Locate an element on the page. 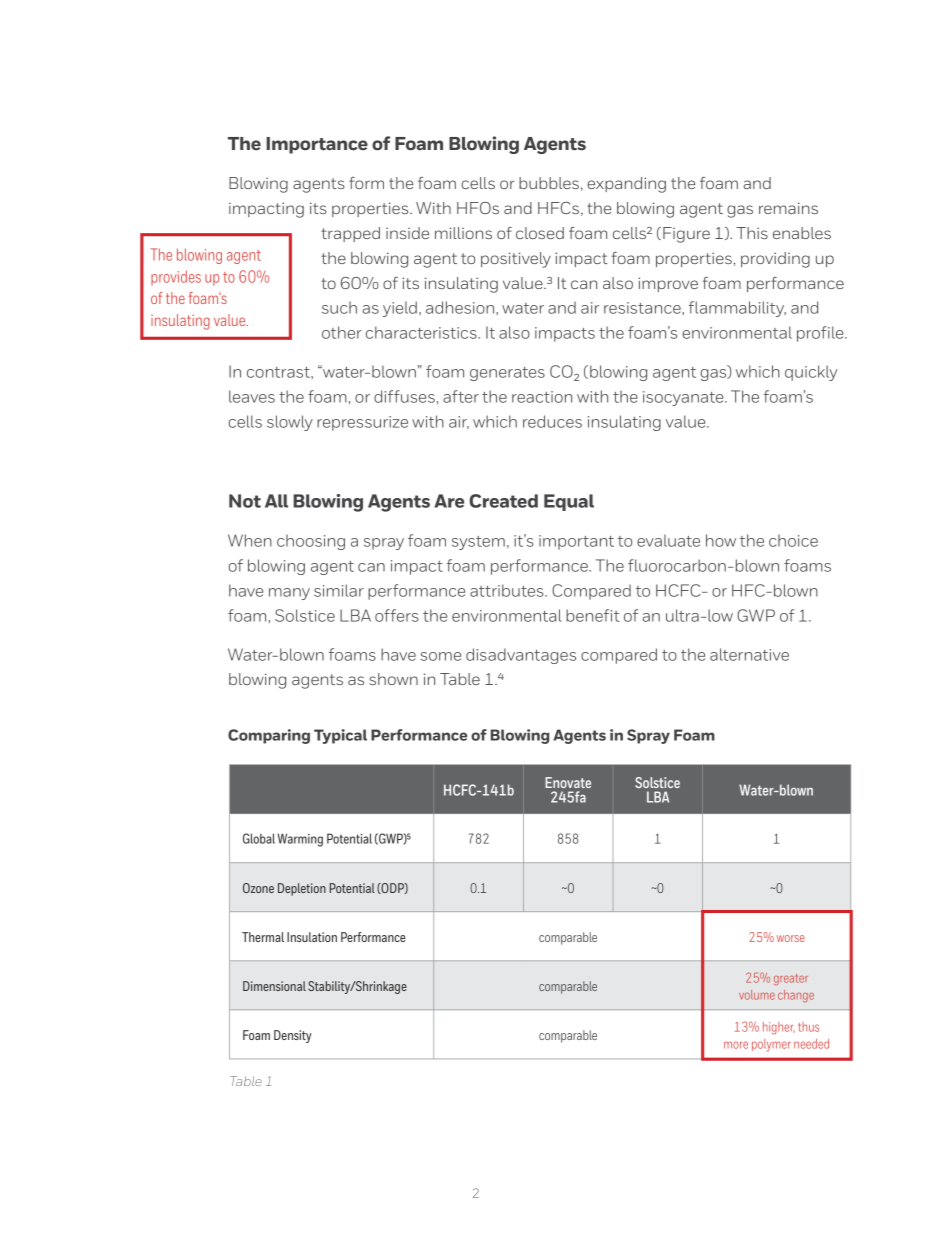  Not is located at coordinates (245, 501).
